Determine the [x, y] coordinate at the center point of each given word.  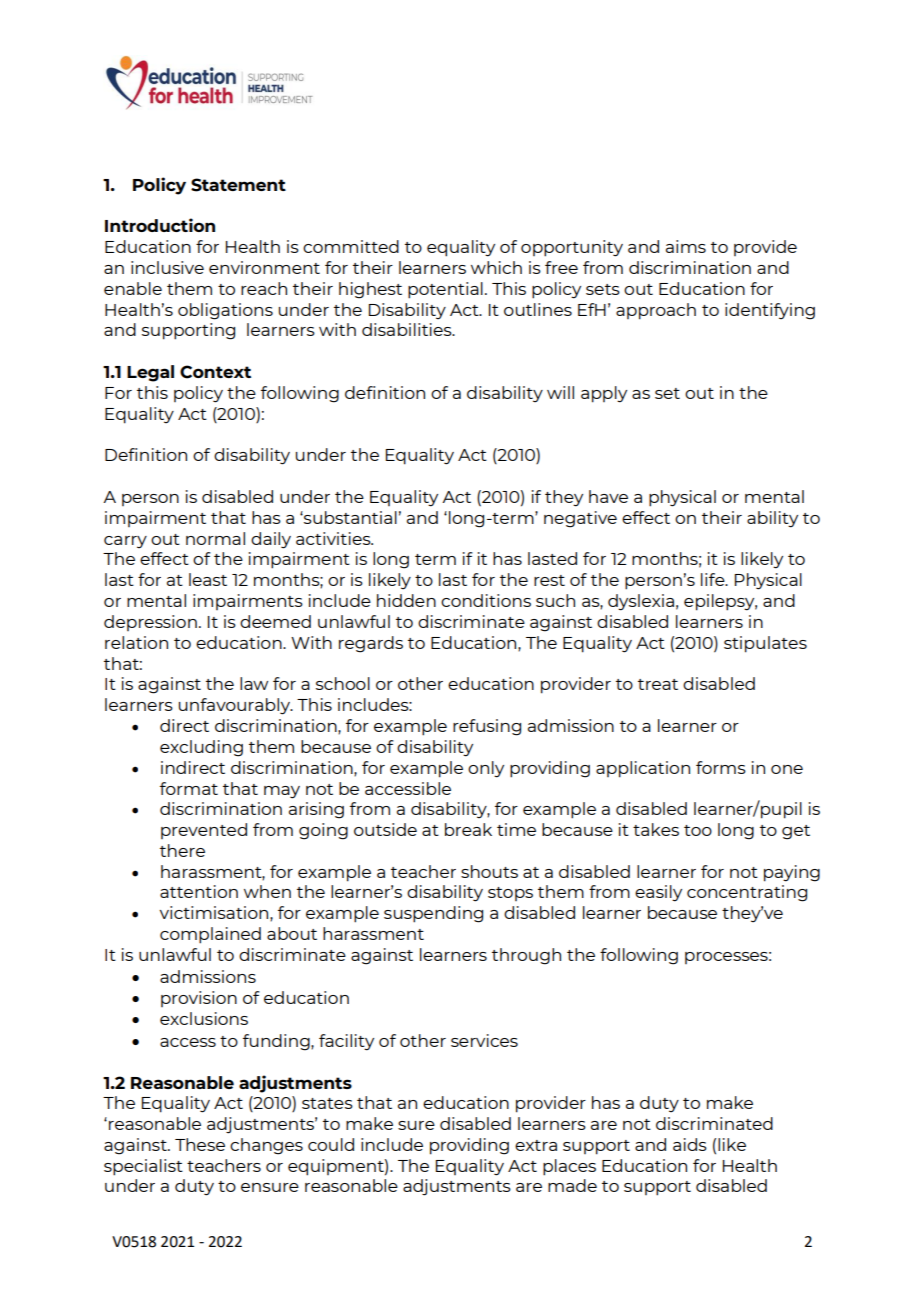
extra [536, 1145]
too [698, 830]
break [468, 829]
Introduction [160, 225]
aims [686, 246]
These [200, 1144]
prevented [204, 831]
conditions [486, 600]
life [714, 579]
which [496, 267]
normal [215, 538]
